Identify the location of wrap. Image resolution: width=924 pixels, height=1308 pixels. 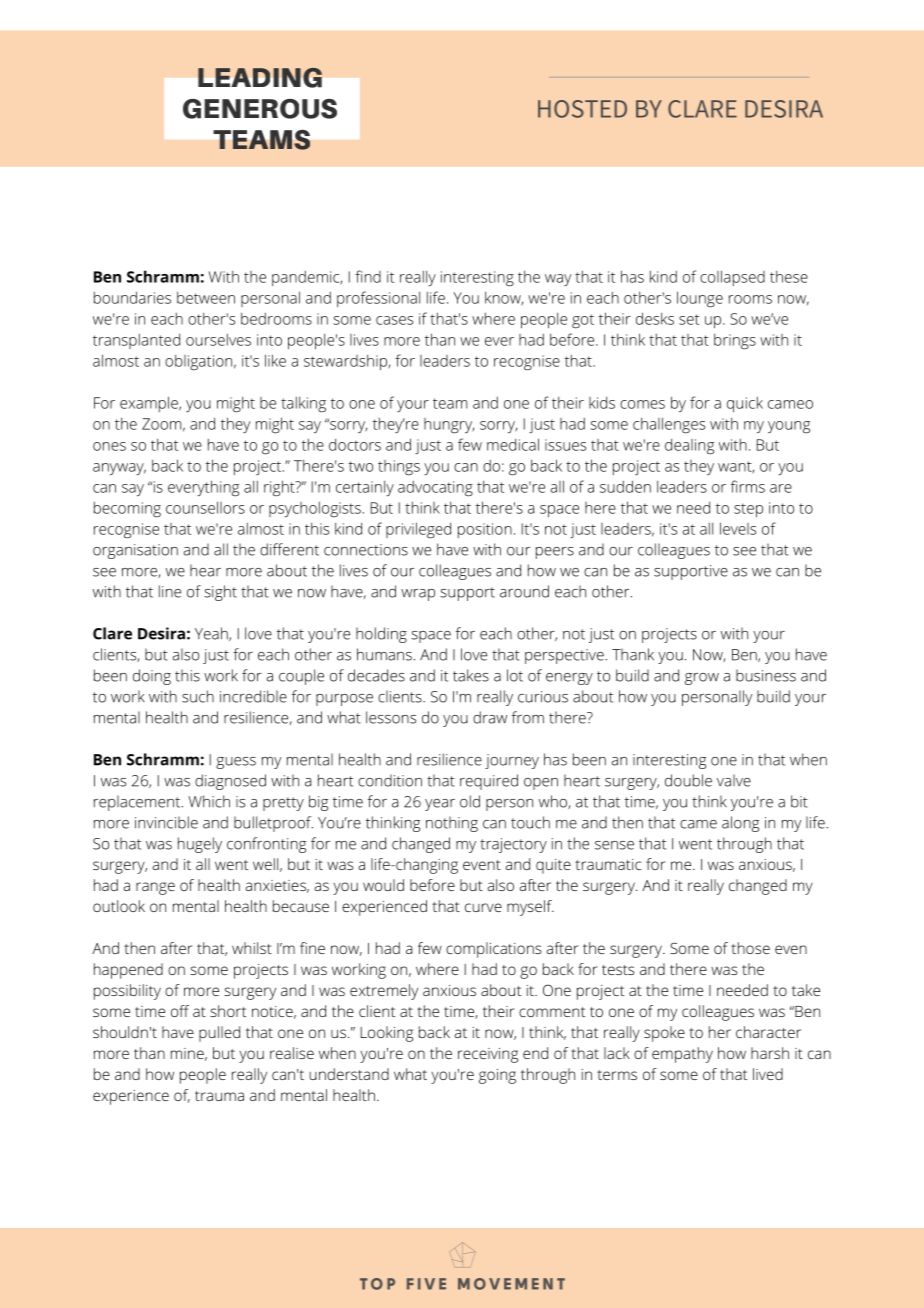
(418, 595).
